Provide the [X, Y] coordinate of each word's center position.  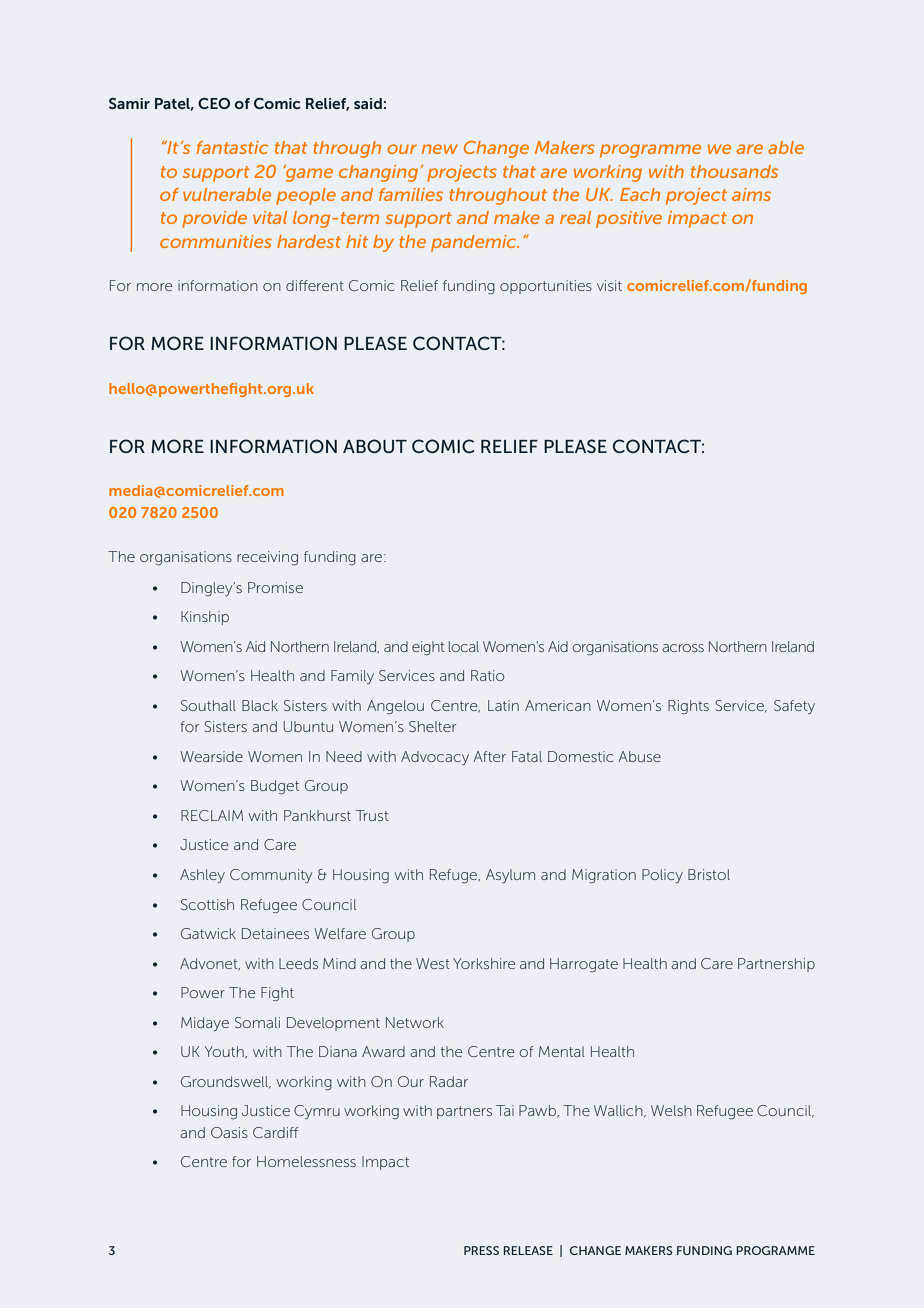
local [464, 646]
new [440, 149]
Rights [688, 707]
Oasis [229, 1132]
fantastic [232, 147]
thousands [734, 171]
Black [260, 705]
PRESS [481, 1250]
